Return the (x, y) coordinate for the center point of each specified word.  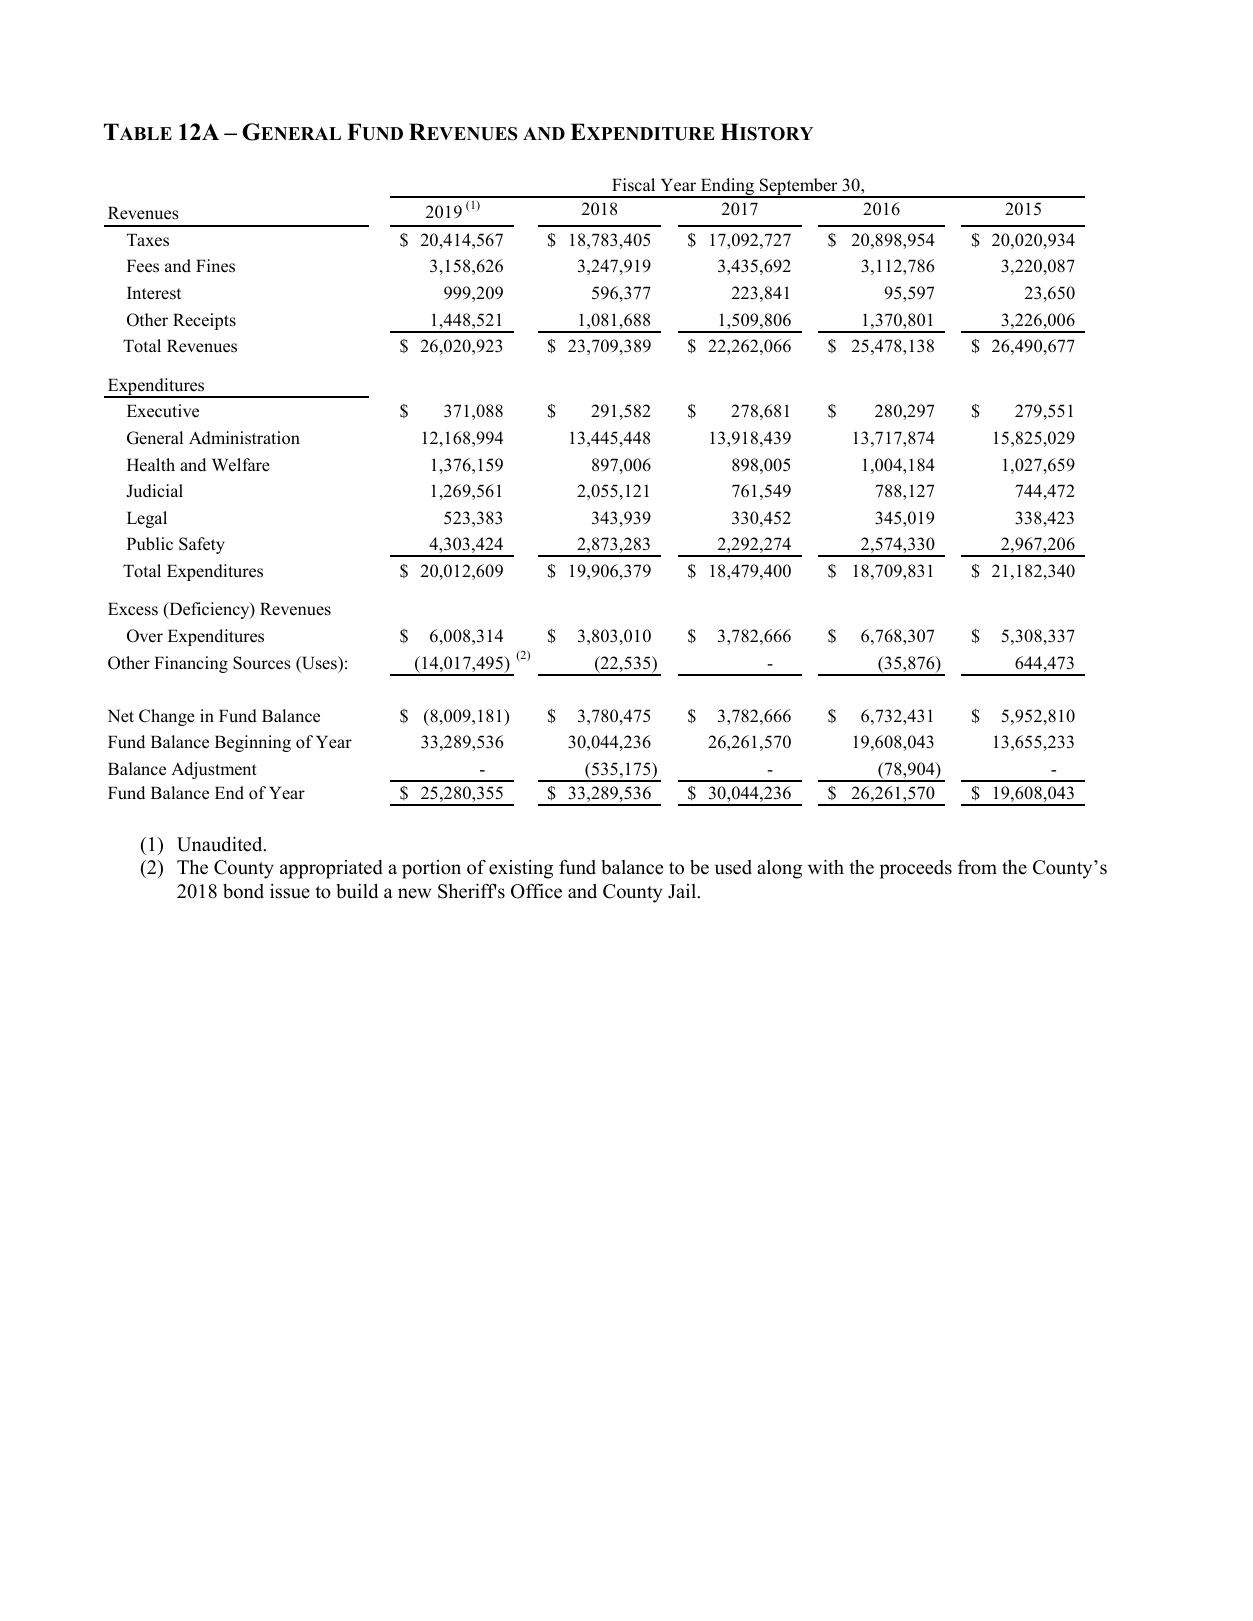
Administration (244, 438)
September (799, 188)
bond (243, 891)
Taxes (148, 240)
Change (167, 717)
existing (521, 869)
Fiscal (633, 185)
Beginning (253, 743)
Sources (262, 663)
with (826, 867)
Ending (727, 188)
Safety (202, 545)
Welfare (241, 465)
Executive (163, 411)
